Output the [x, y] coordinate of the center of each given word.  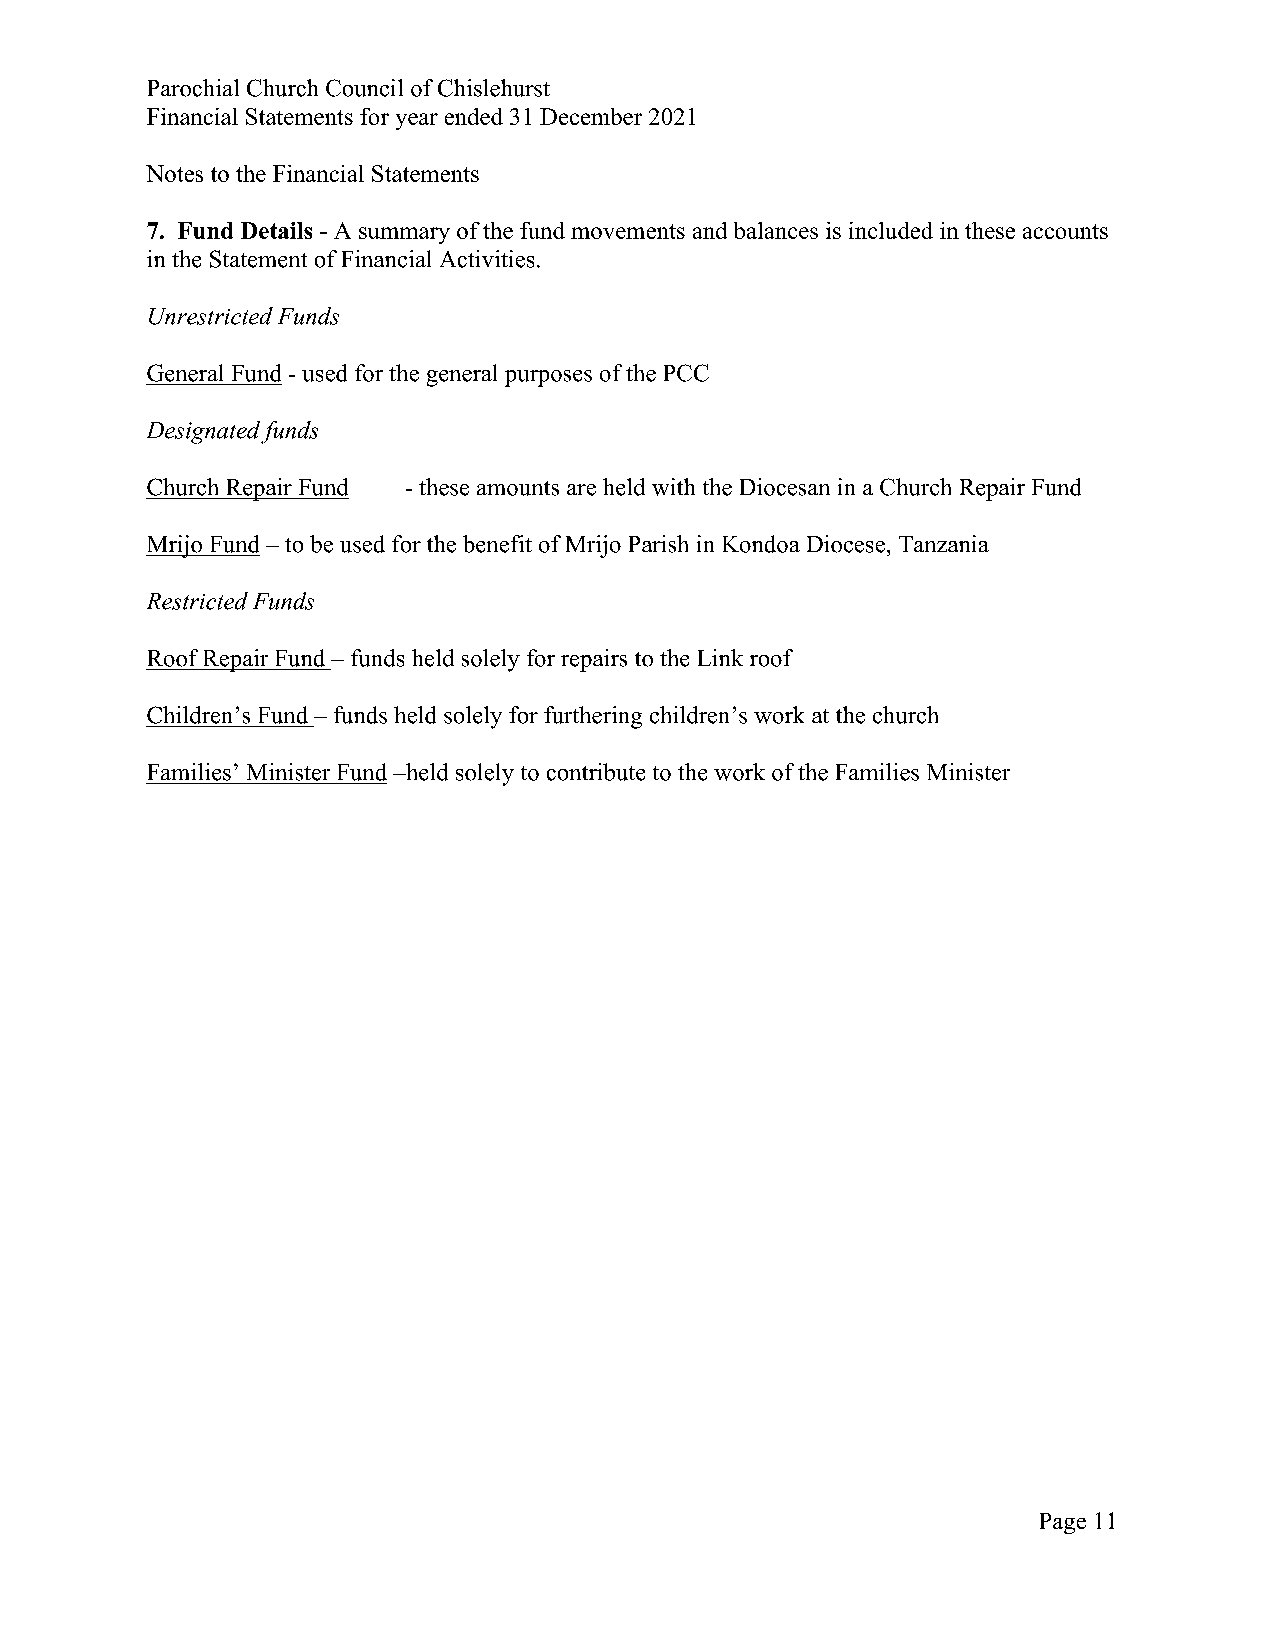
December [591, 116]
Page [1063, 1523]
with [673, 487]
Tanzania [944, 543]
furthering [593, 717]
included [891, 230]
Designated [203, 432]
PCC [686, 373]
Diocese [846, 544]
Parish [658, 544]
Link [720, 657]
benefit [497, 544]
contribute [596, 772]
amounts [518, 488]
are [581, 490]
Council [364, 88]
